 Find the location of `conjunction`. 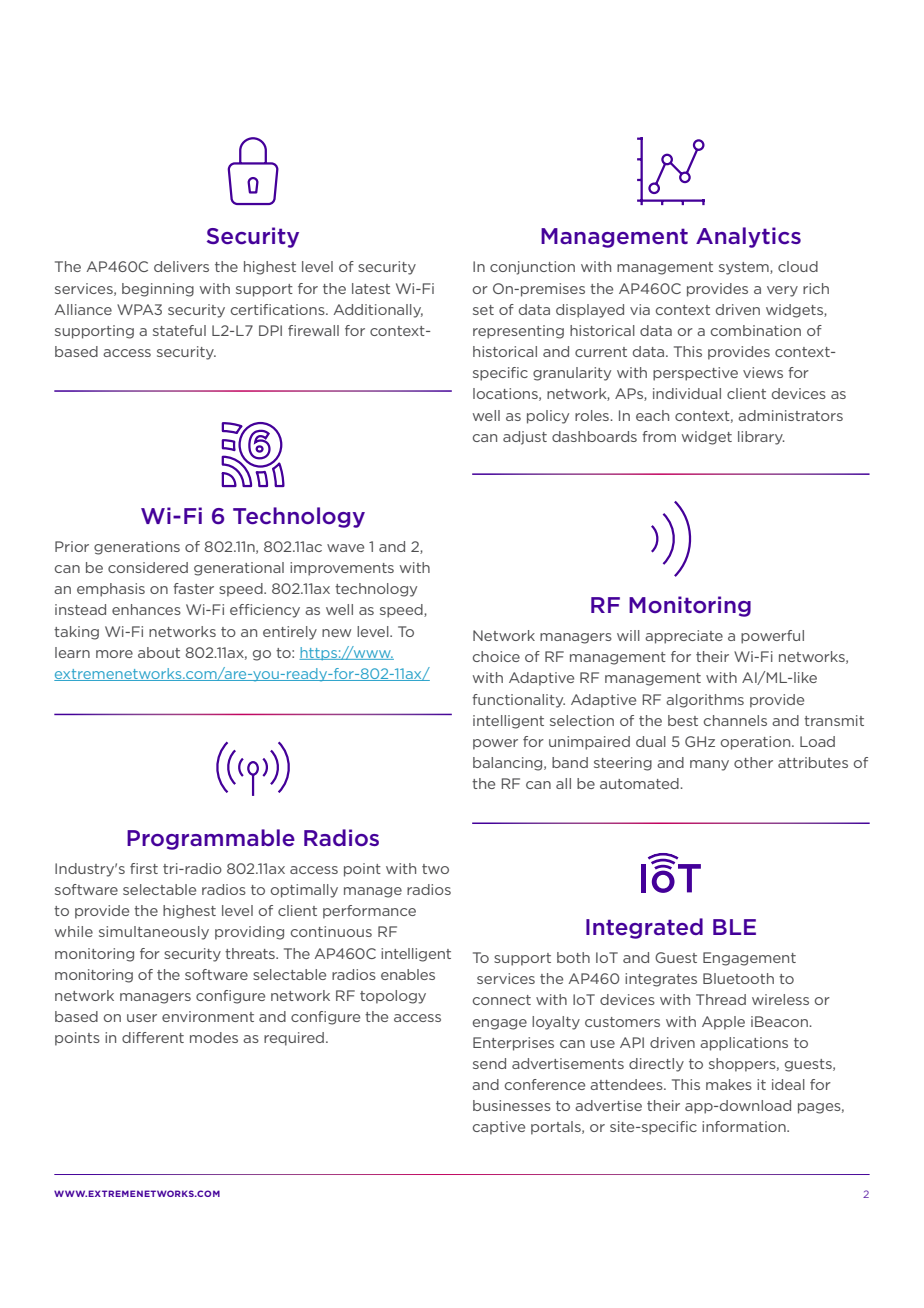

conjunction is located at coordinates (532, 268).
